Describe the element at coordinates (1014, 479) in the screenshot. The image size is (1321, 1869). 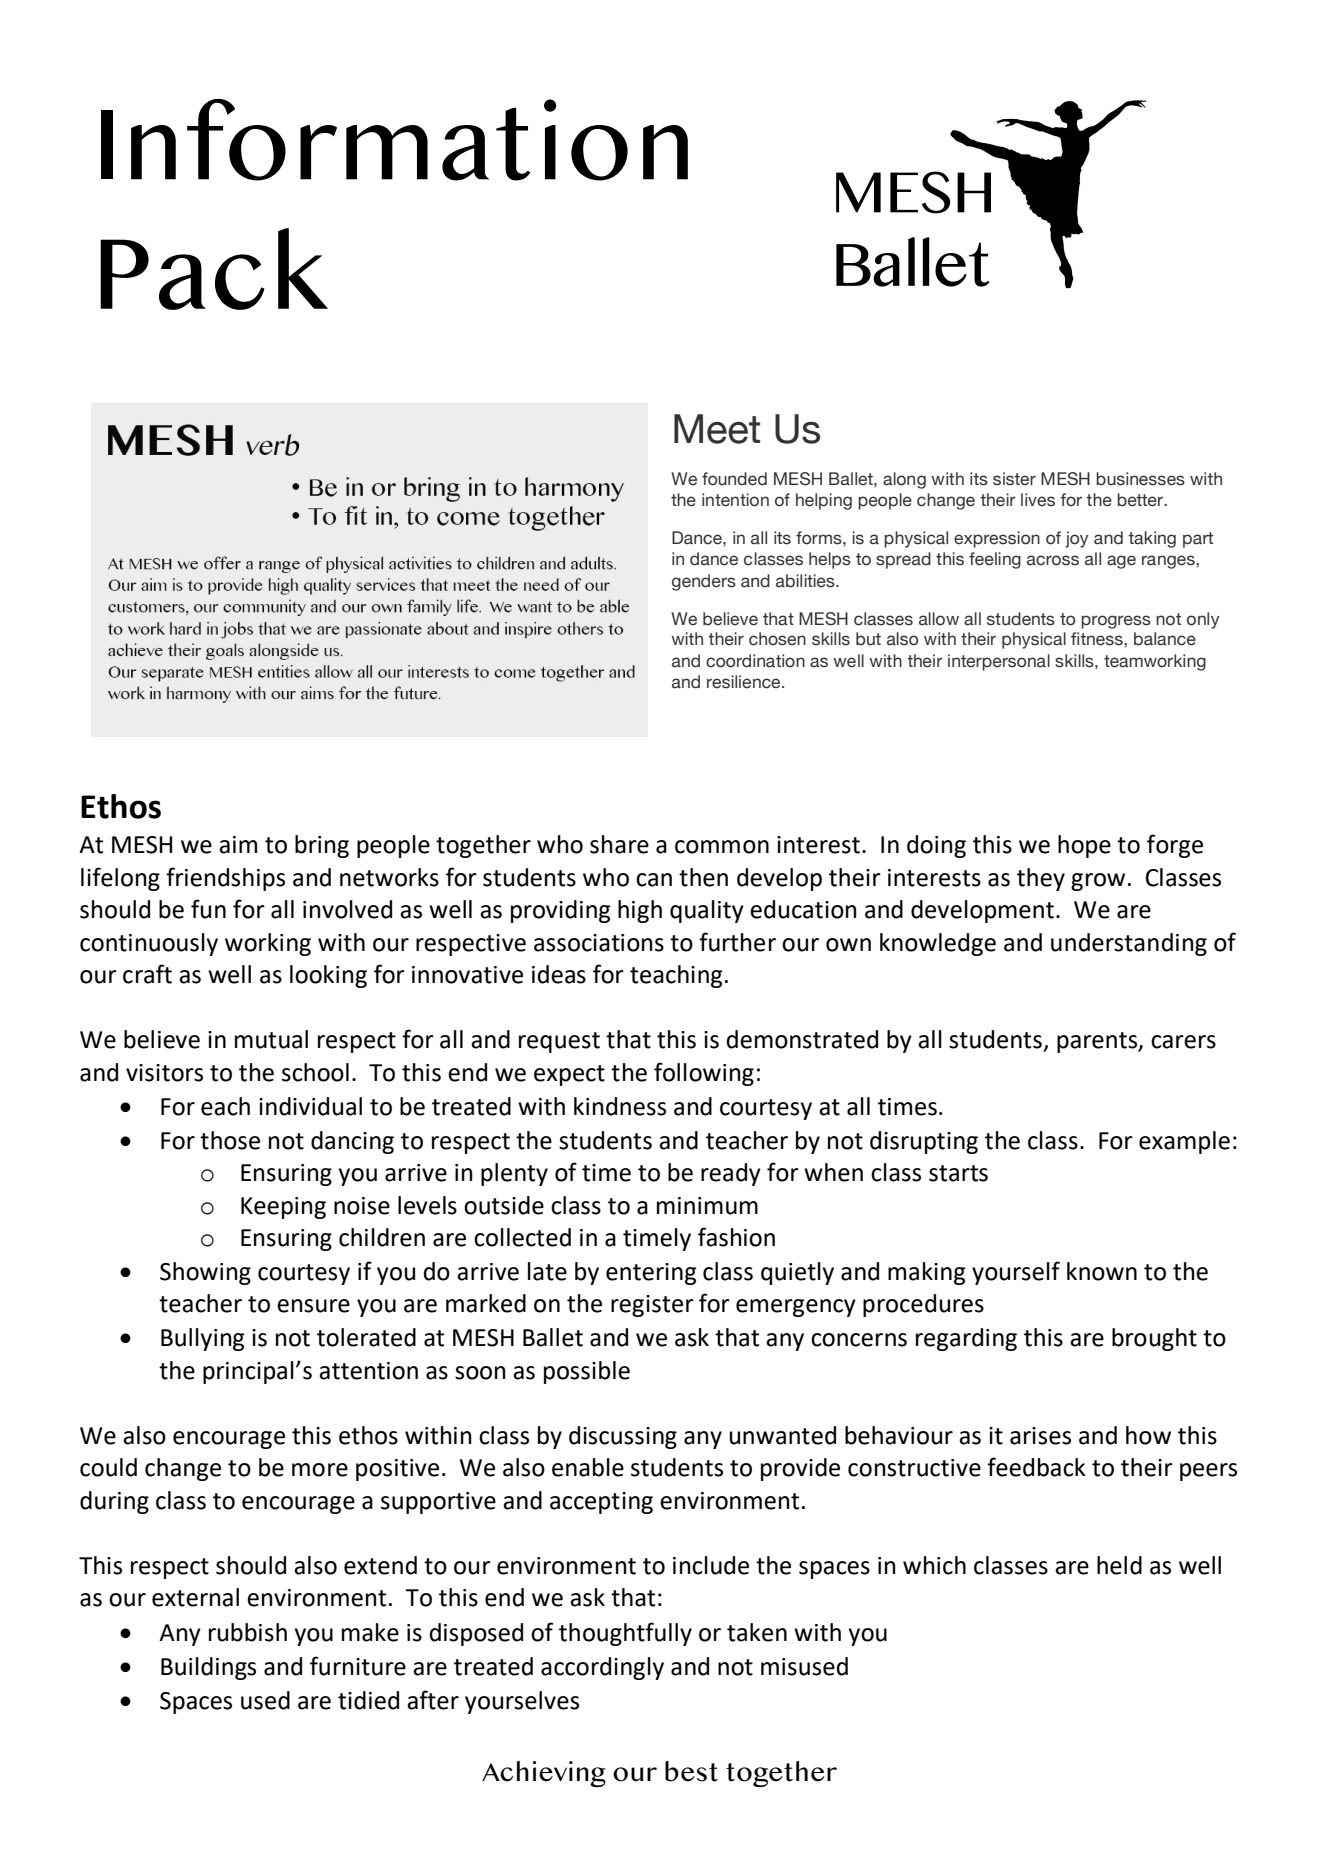
I see `sister` at that location.
